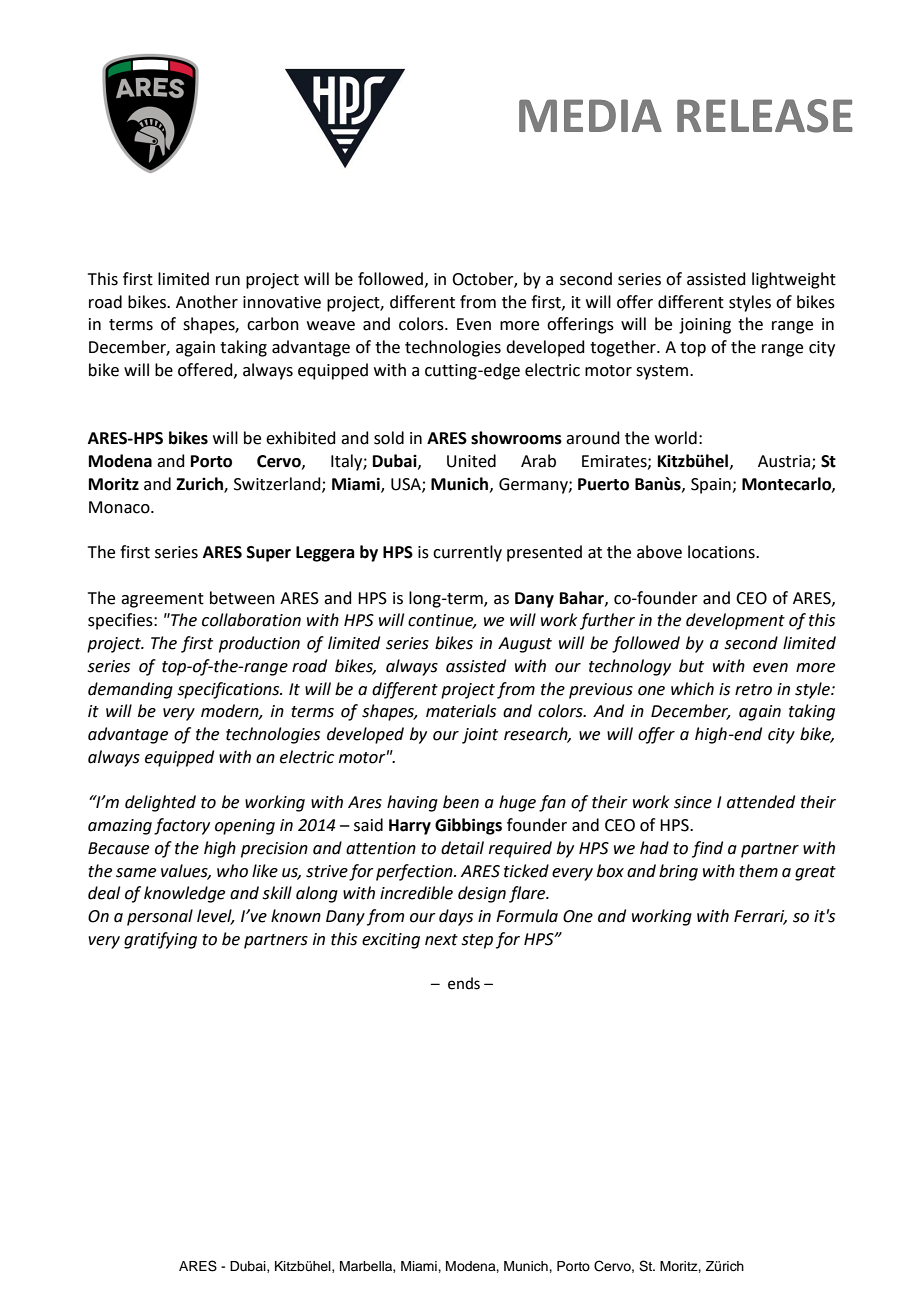 Image resolution: width=924 pixels, height=1308 pixels. Describe the element at coordinates (269, 554) in the screenshot. I see `Super` at that location.
